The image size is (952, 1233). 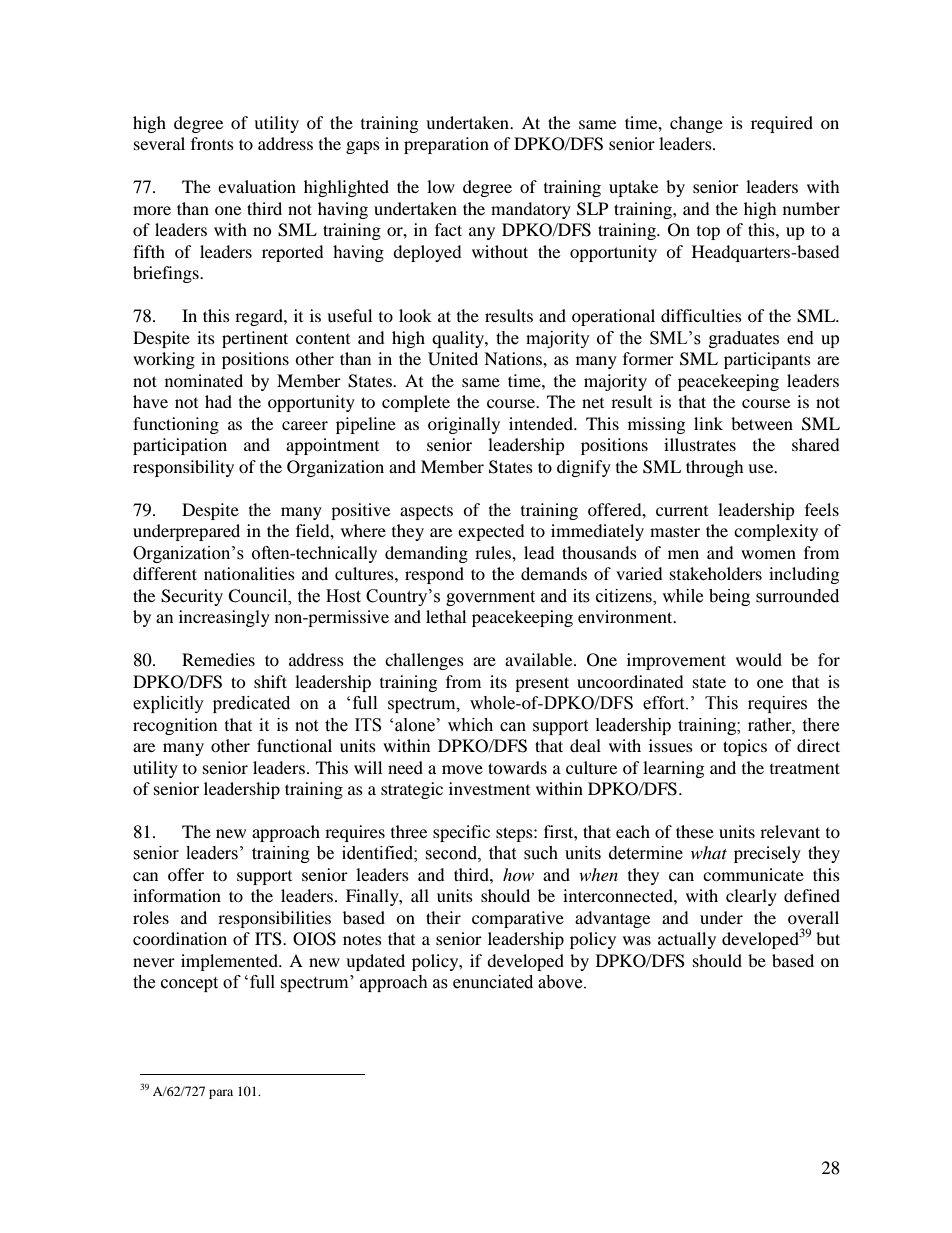 I want to click on actually, so click(x=687, y=940).
